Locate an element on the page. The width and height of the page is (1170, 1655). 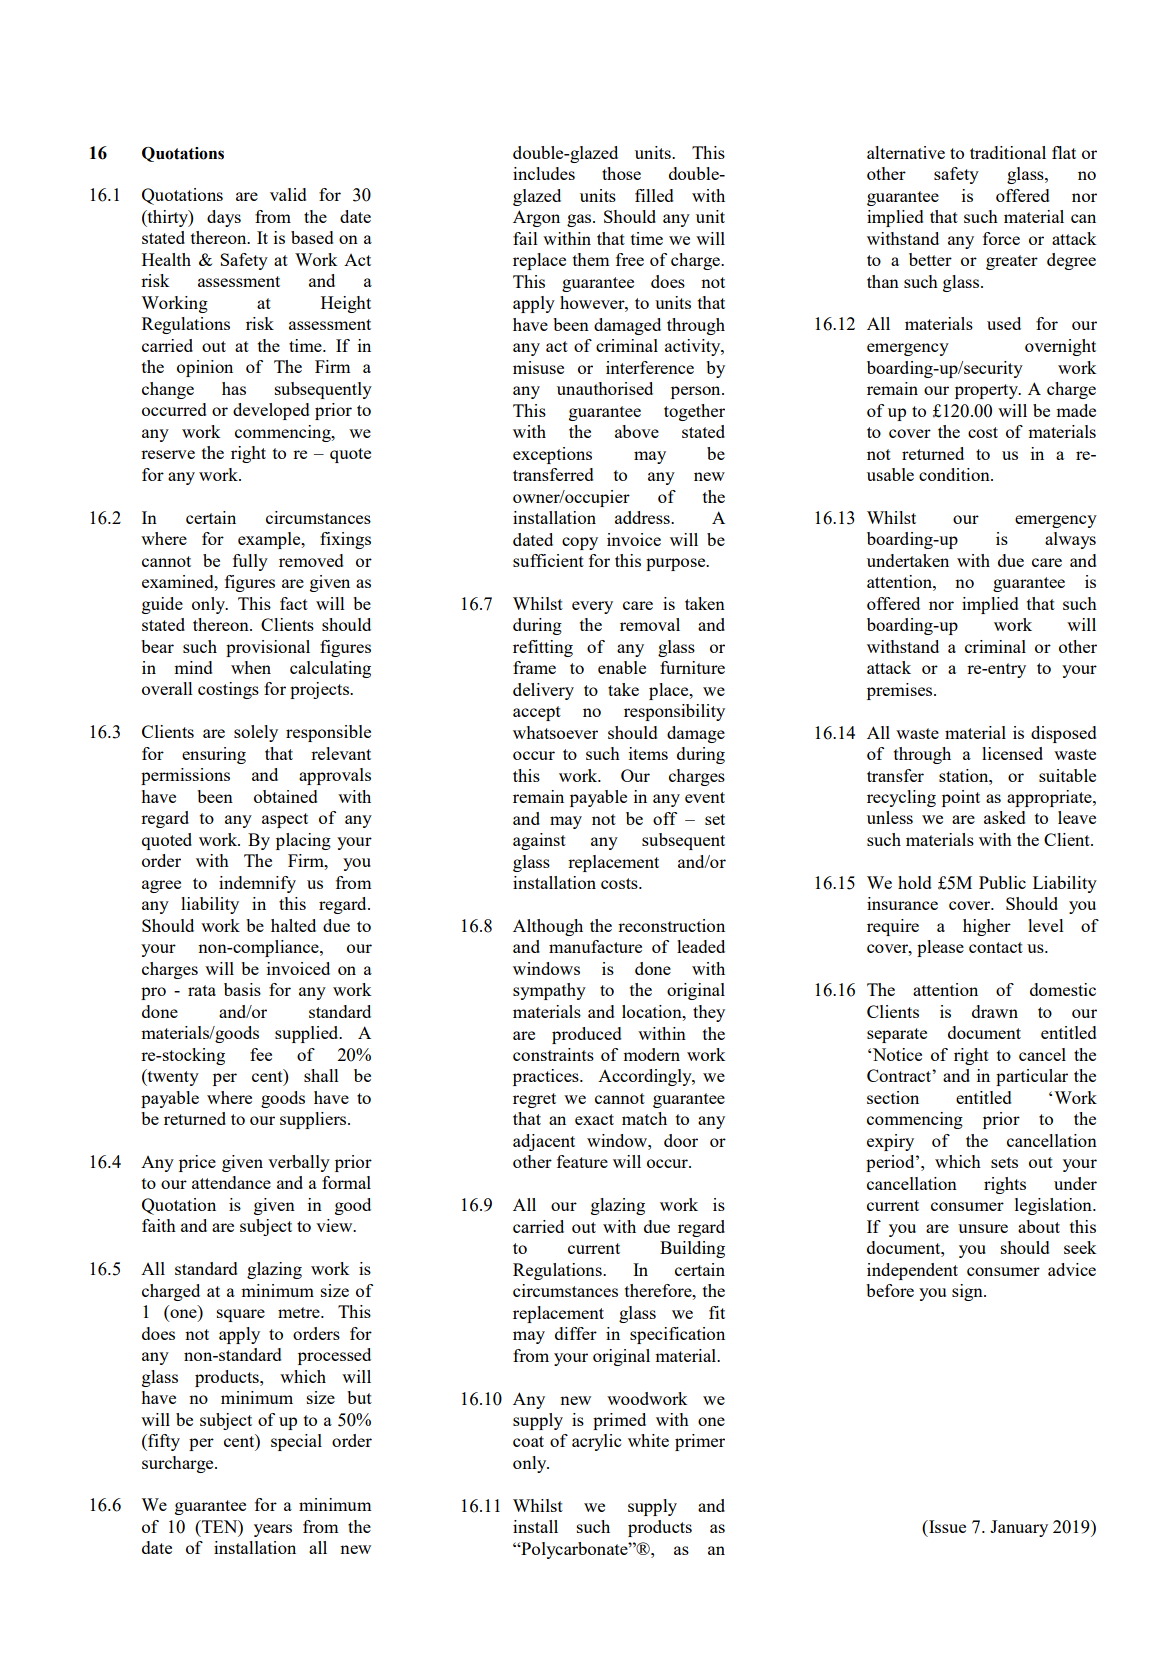
years is located at coordinates (273, 1530).
